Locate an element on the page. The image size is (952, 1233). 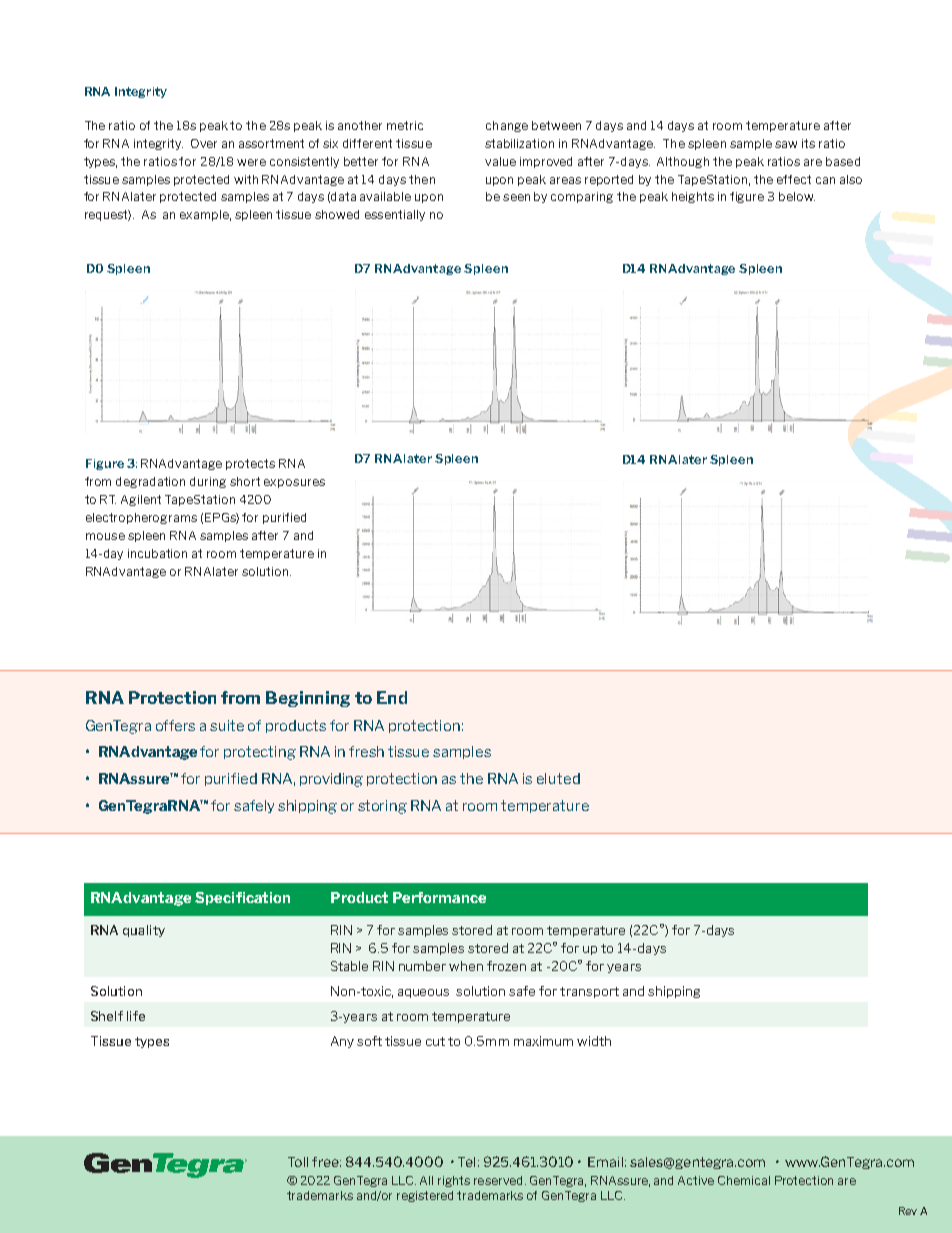
its is located at coordinates (808, 143).
